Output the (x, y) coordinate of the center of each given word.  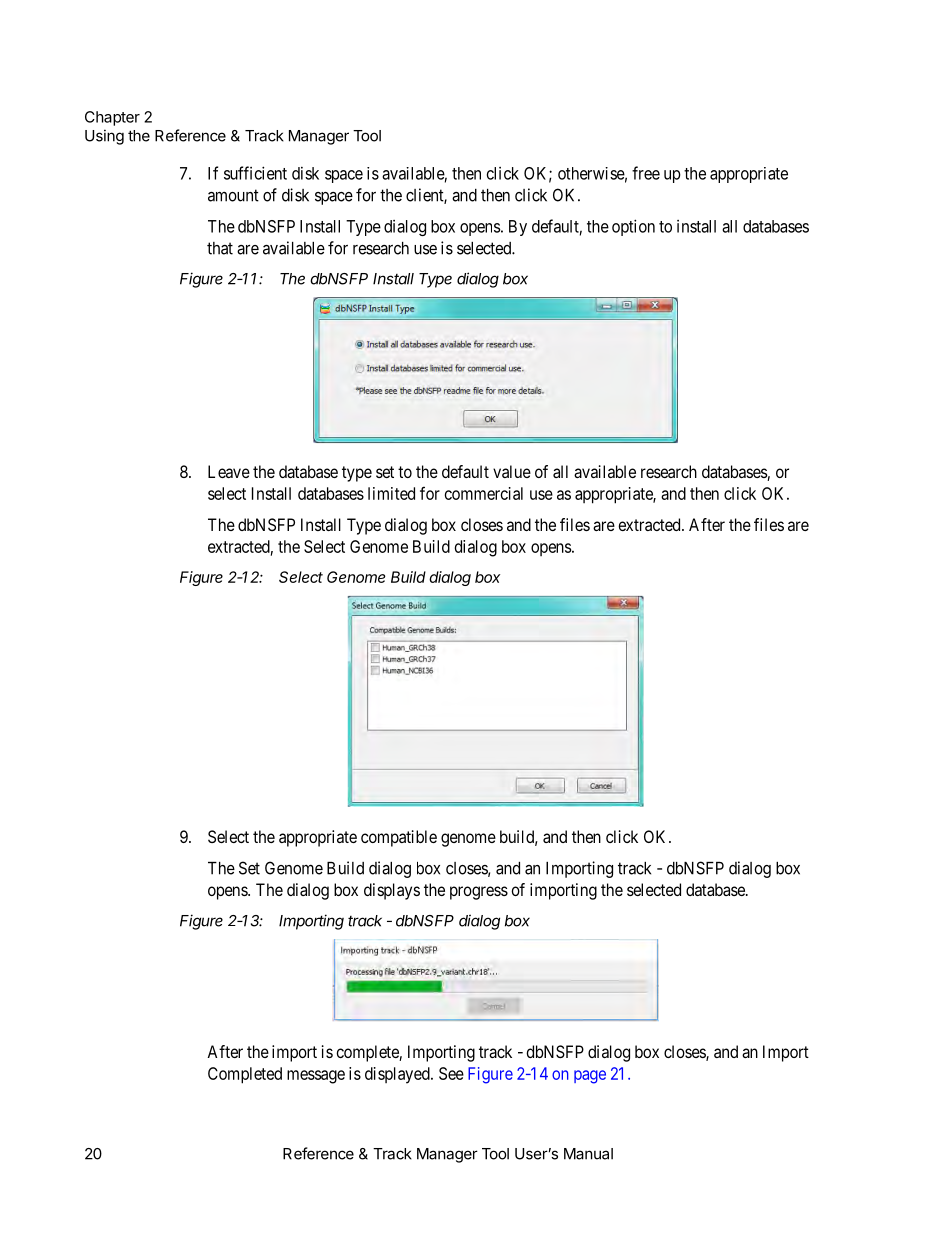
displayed (398, 1075)
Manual (588, 1154)
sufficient (255, 173)
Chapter (112, 118)
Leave (229, 471)
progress (479, 893)
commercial (484, 493)
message (316, 1077)
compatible (399, 838)
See (451, 1073)
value (512, 471)
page (590, 1077)
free (646, 173)
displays (392, 891)
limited (391, 493)
